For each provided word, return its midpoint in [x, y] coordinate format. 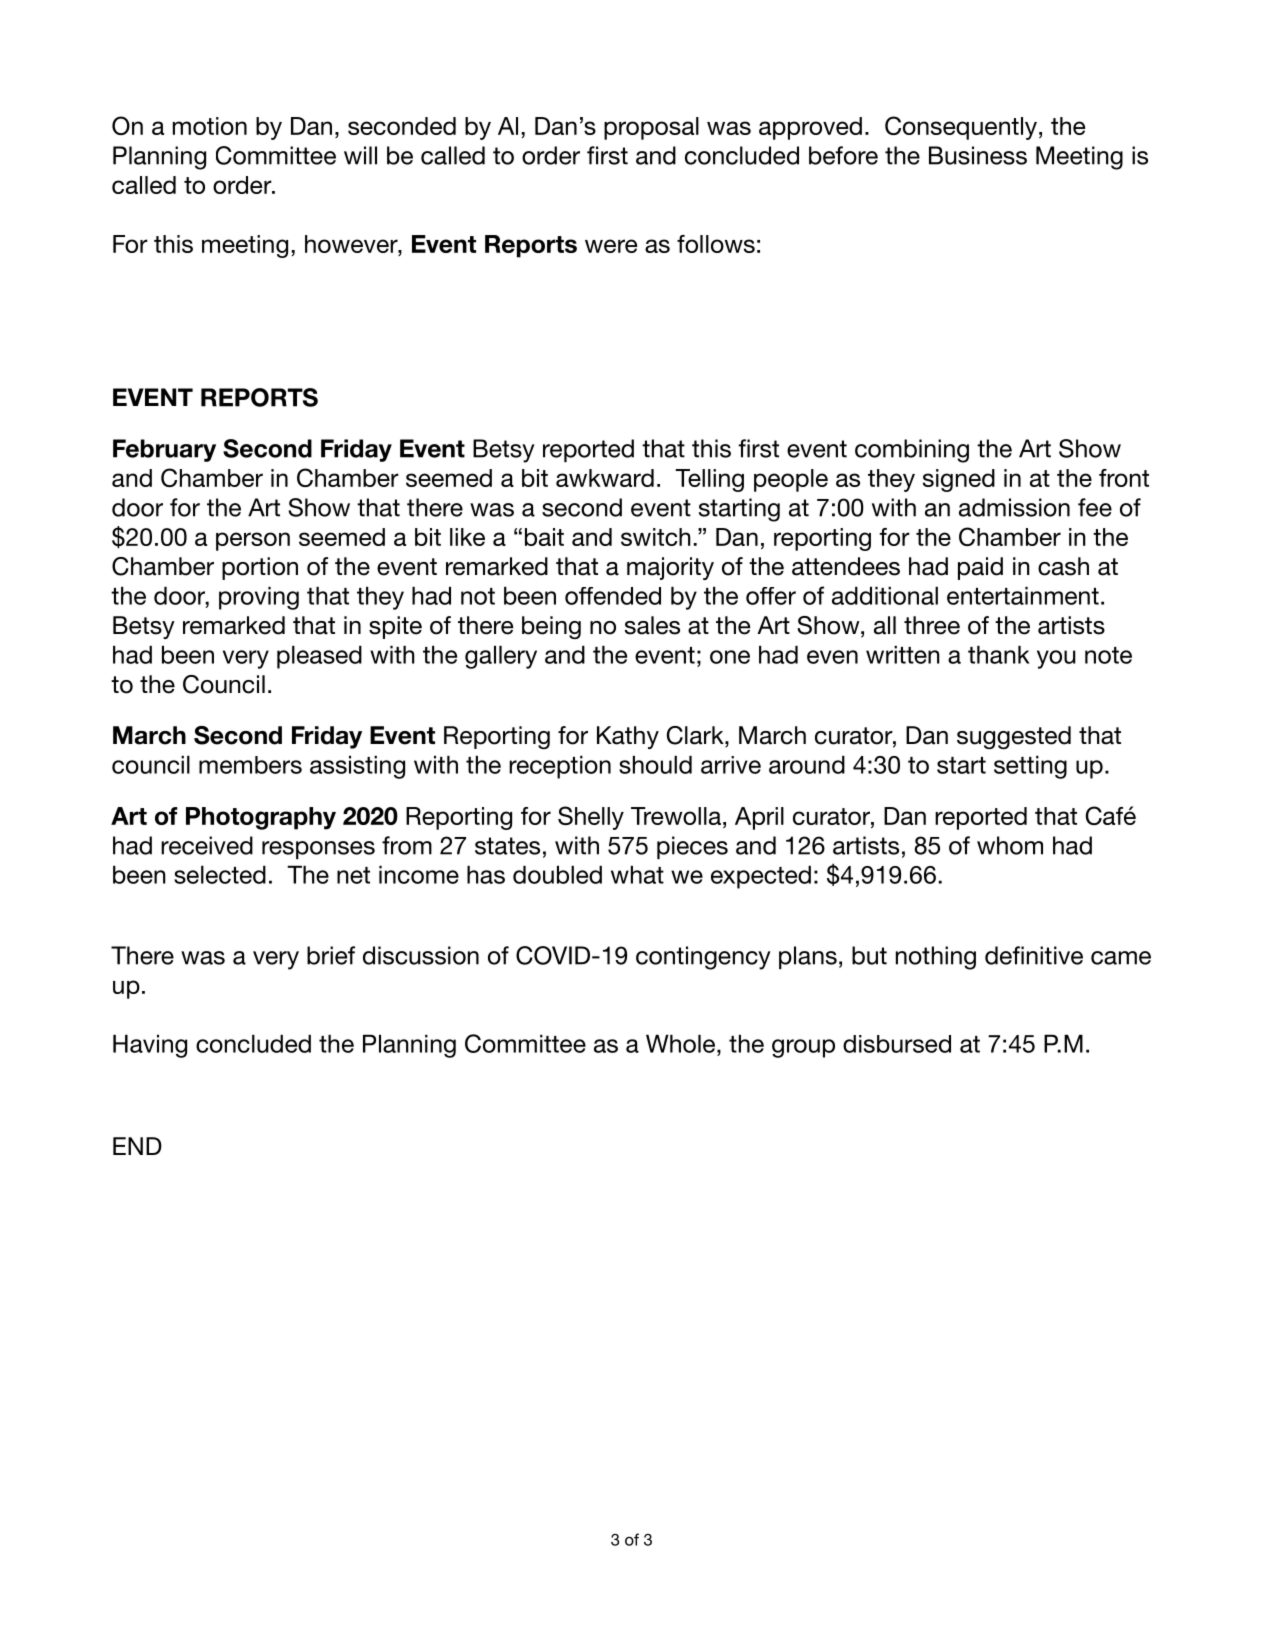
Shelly [591, 818]
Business [978, 155]
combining [912, 451]
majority [670, 568]
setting [1030, 767]
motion [210, 126]
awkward [605, 478]
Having [150, 1046]
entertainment [1023, 595]
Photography [261, 818]
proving [259, 598]
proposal [651, 128]
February [164, 450]
